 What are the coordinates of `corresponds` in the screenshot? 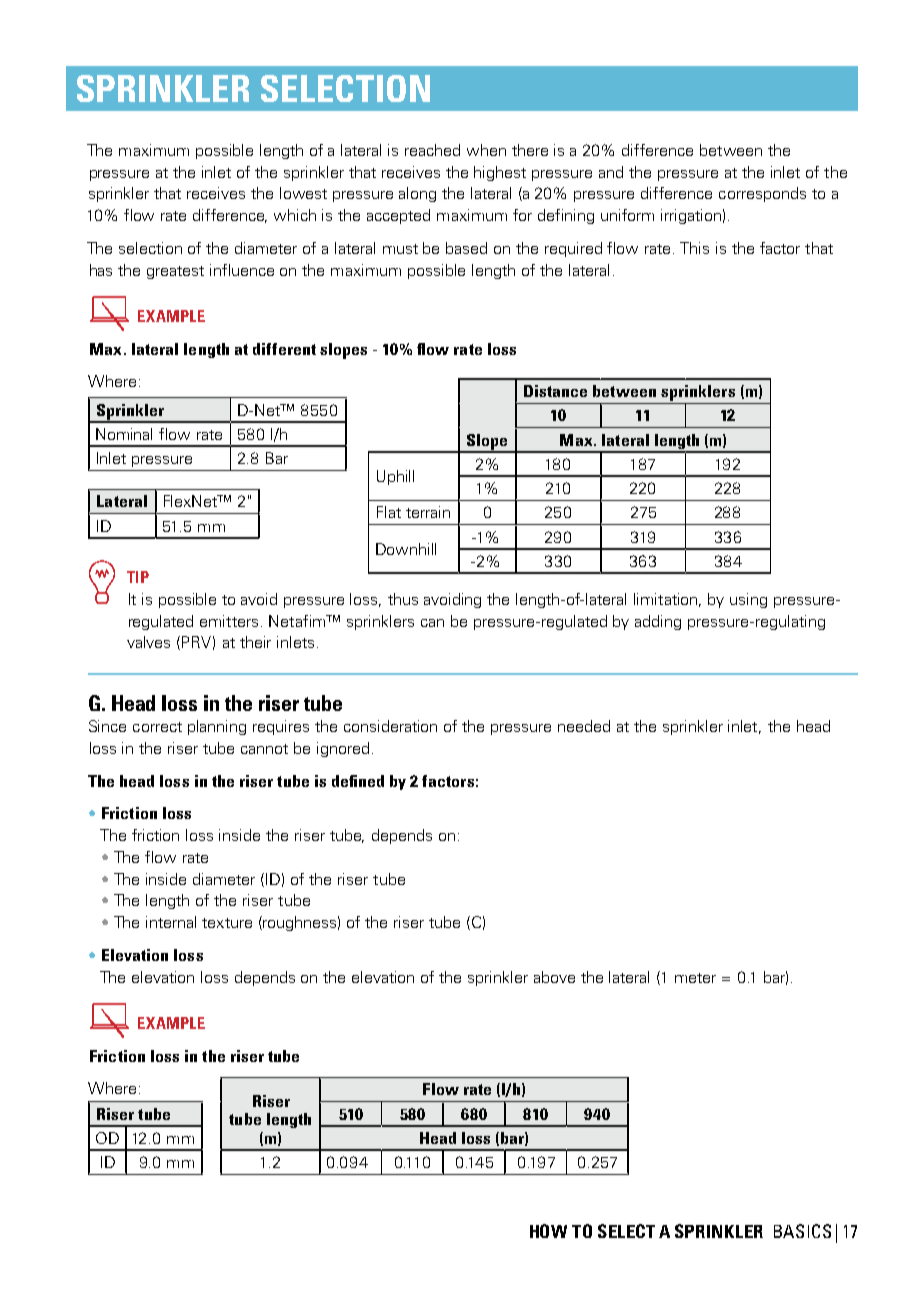 It's located at (762, 194).
